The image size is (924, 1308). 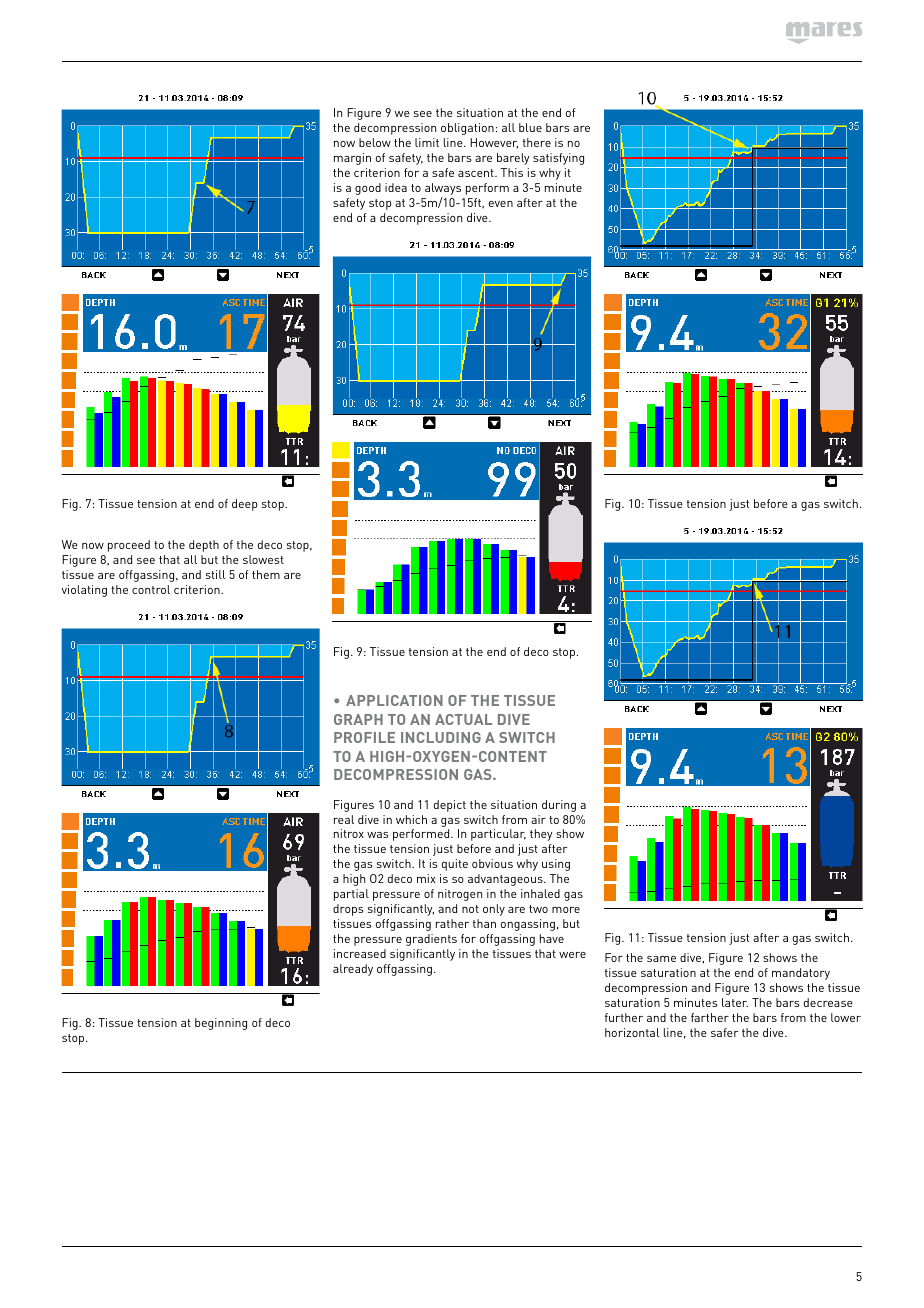 I want to click on even, so click(x=501, y=204).
